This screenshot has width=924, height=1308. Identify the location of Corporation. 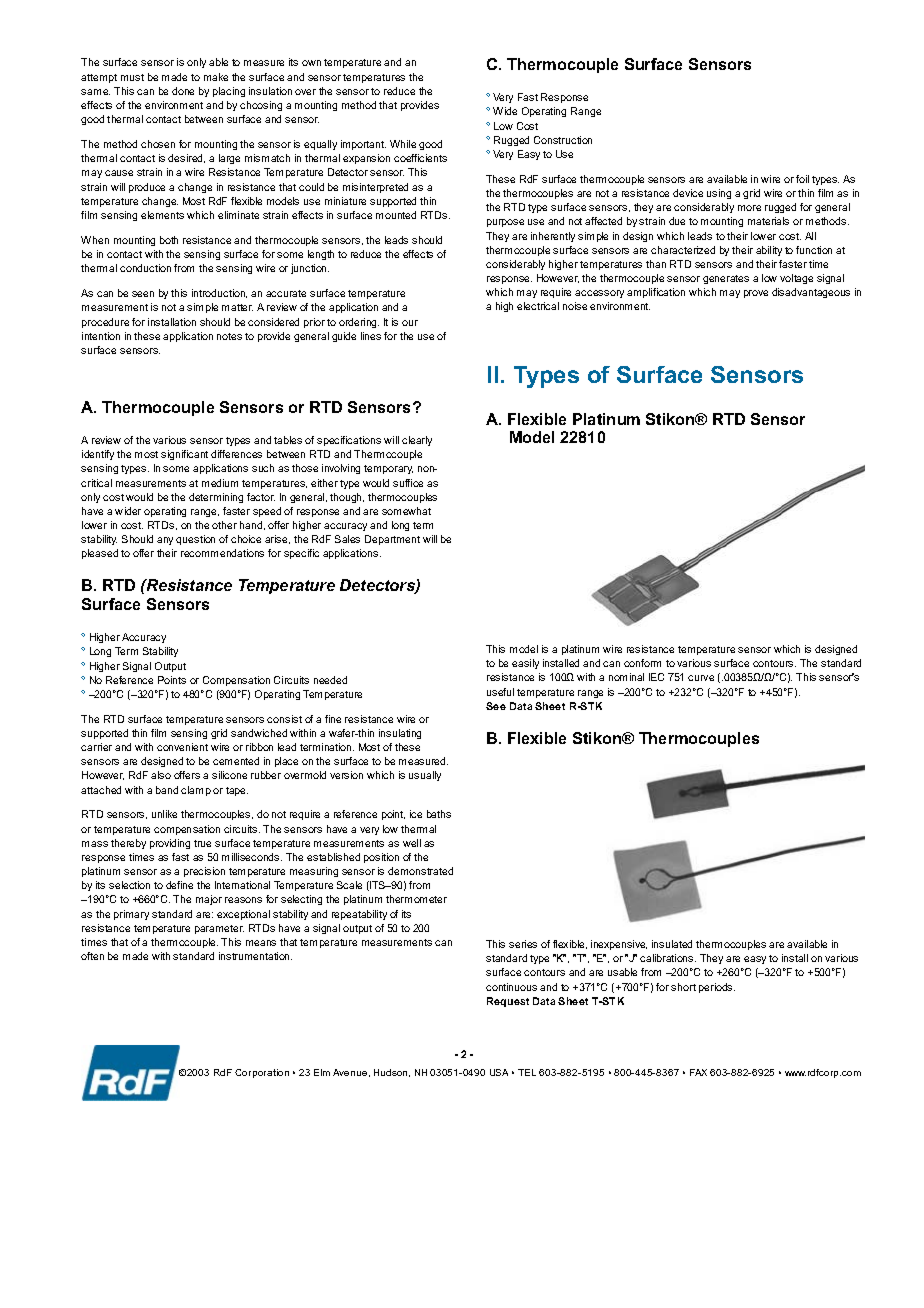
(262, 1073).
